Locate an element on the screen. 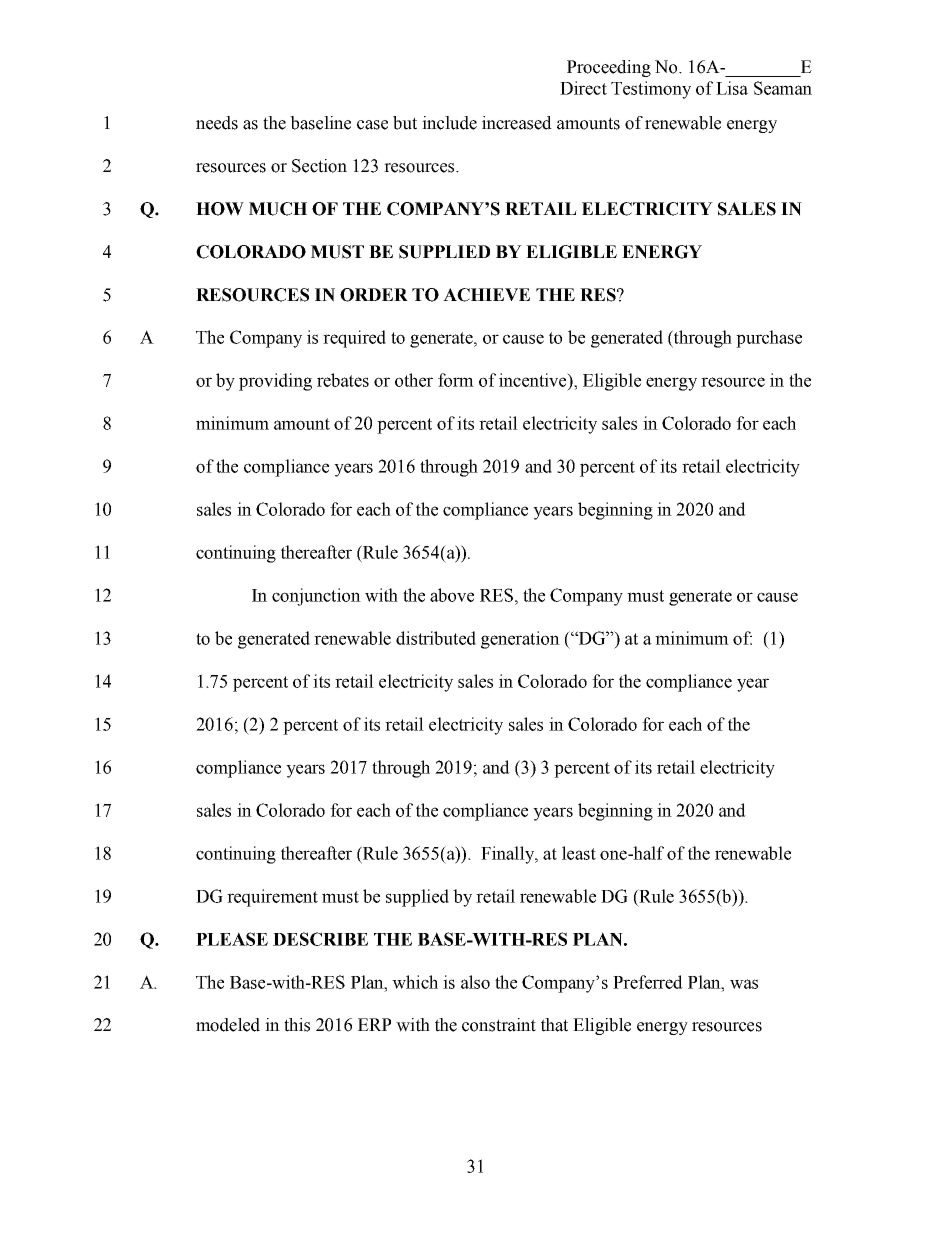 The height and width of the screenshot is (1233, 952). Lisa is located at coordinates (732, 88).
